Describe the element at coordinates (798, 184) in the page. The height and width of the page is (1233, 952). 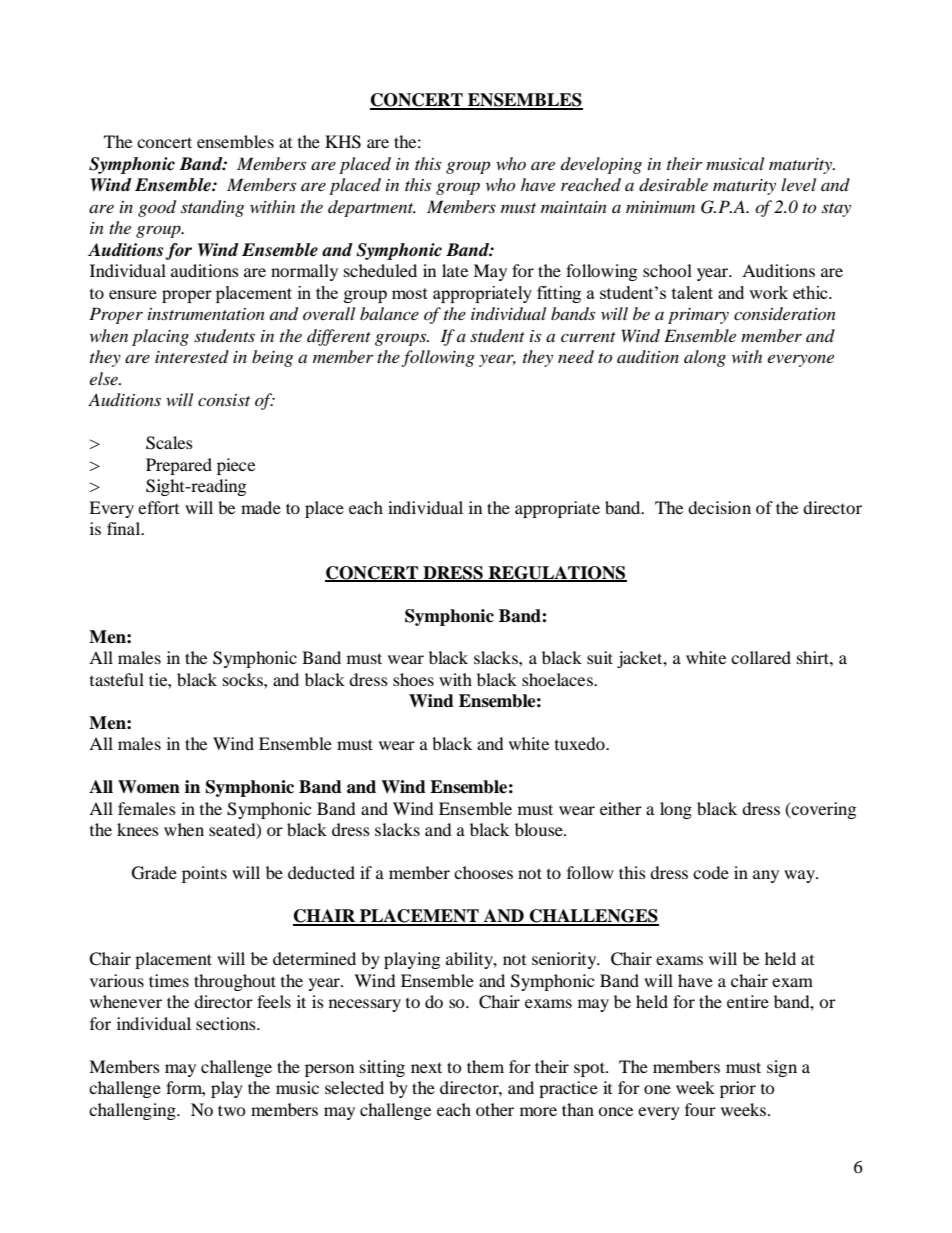
I see `level` at that location.
